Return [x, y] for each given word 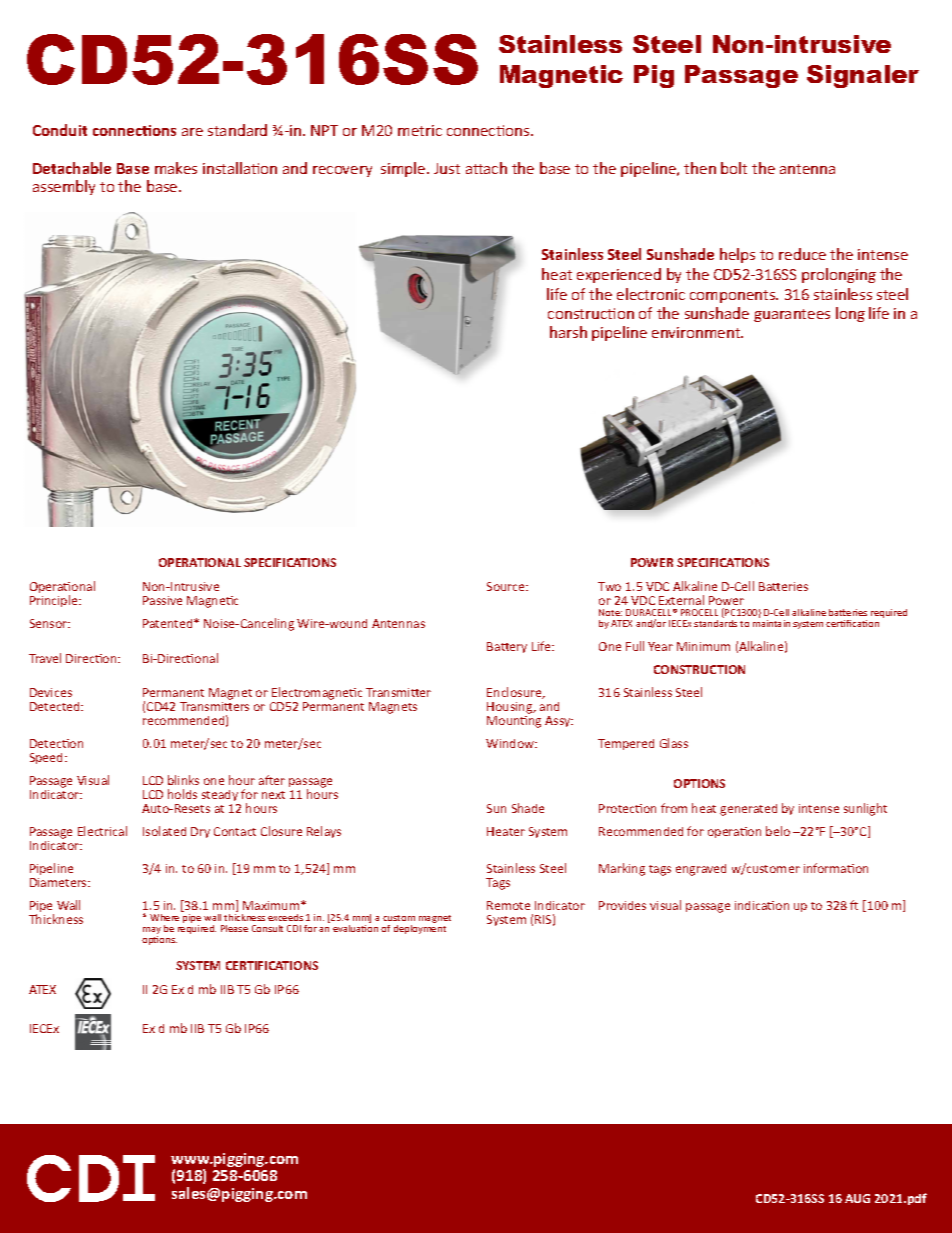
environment [697, 332]
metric [420, 130]
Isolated [164, 831]
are [192, 132]
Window [511, 743]
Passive [162, 600]
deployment [420, 929]
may [152, 932]
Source [507, 586]
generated [748, 810]
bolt [734, 168]
